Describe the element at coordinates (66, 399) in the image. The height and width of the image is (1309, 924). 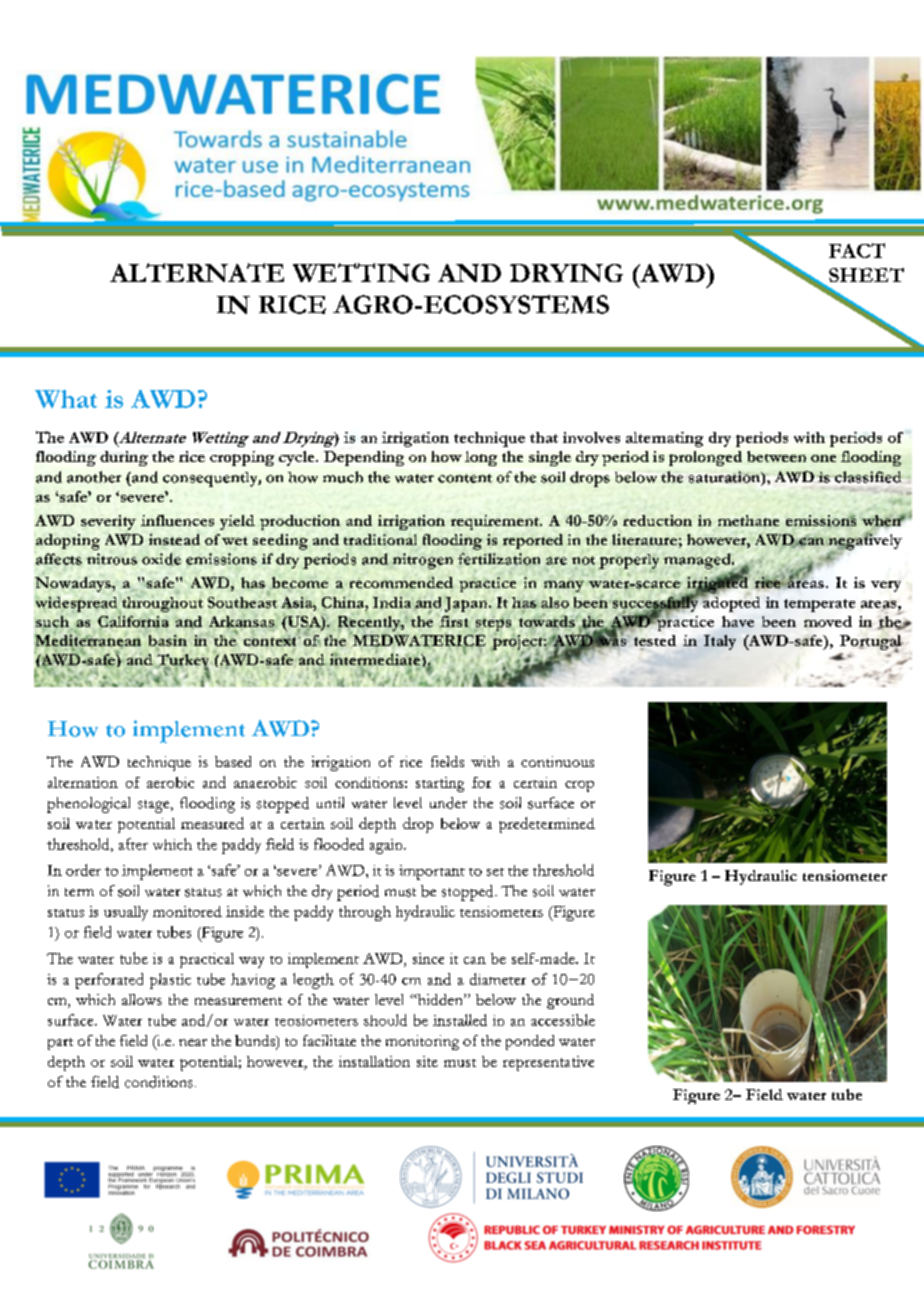
I see `What` at that location.
